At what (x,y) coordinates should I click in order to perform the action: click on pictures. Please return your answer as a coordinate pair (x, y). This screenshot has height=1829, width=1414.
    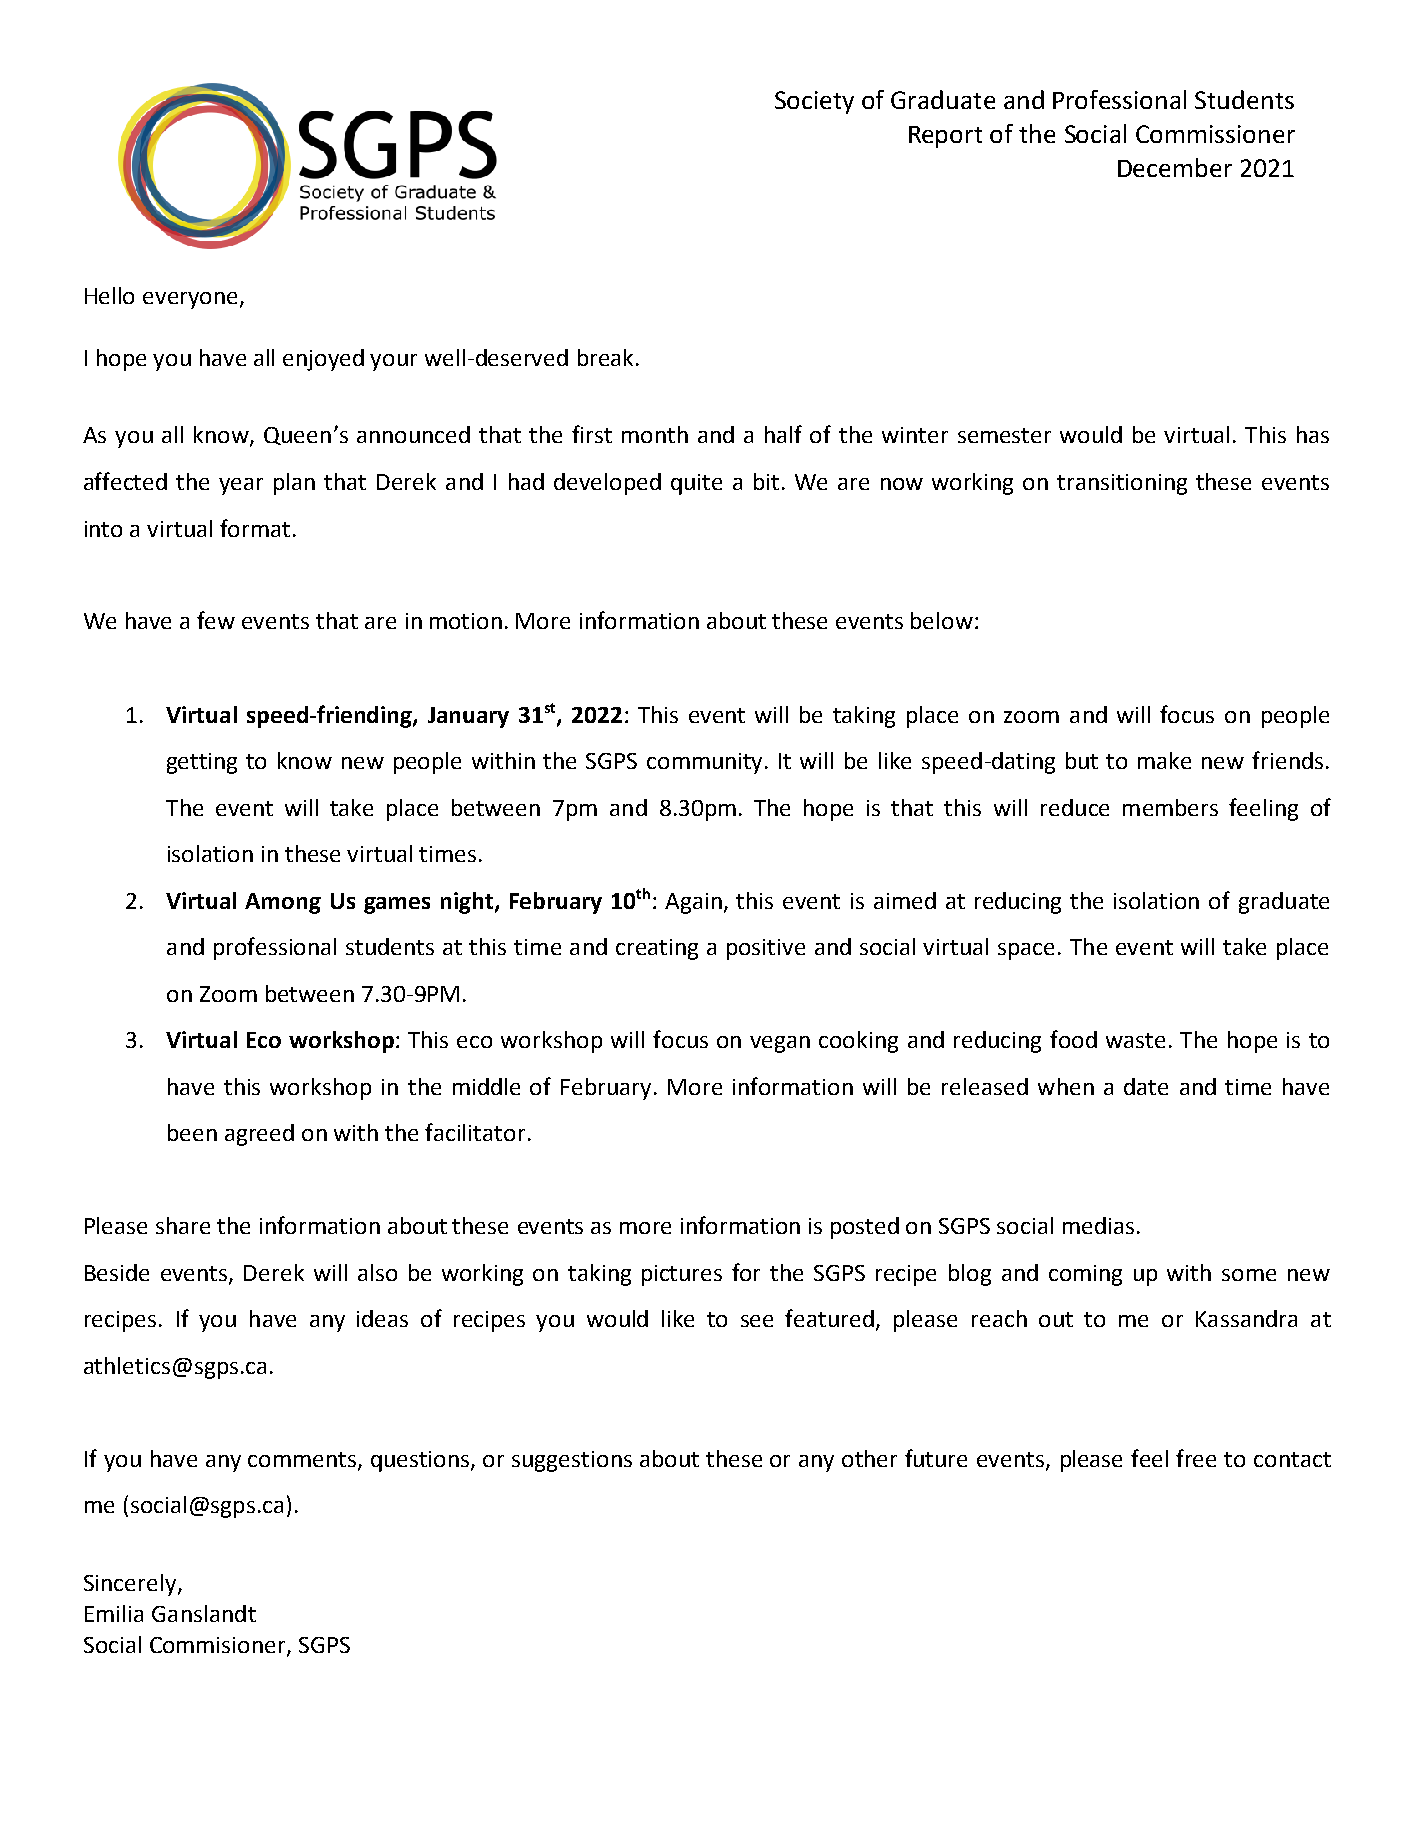
    Looking at the image, I should click on (682, 1275).
